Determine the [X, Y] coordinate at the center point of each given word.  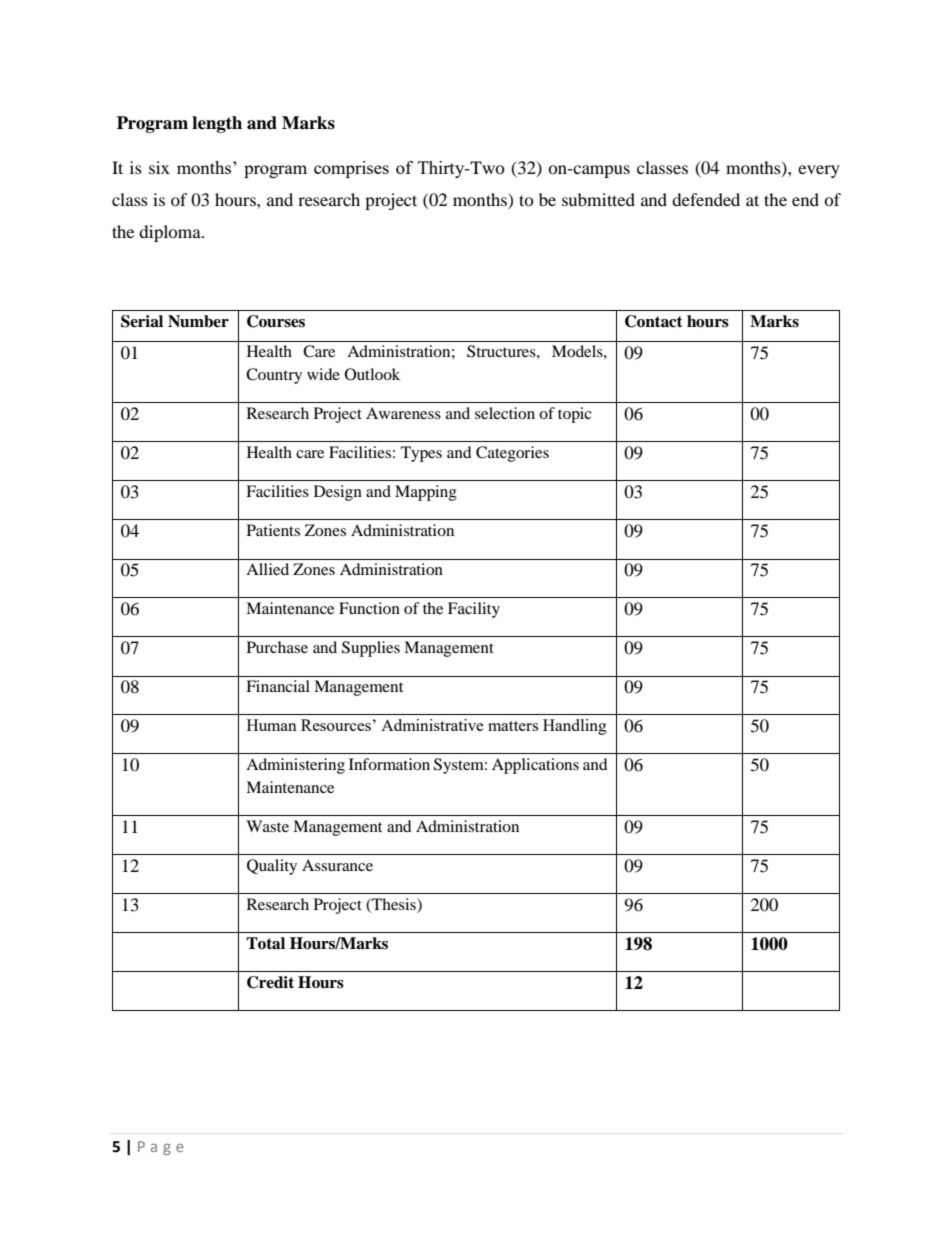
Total [265, 943]
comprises [351, 169]
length [217, 124]
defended [706, 199]
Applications [535, 766]
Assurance [337, 865]
